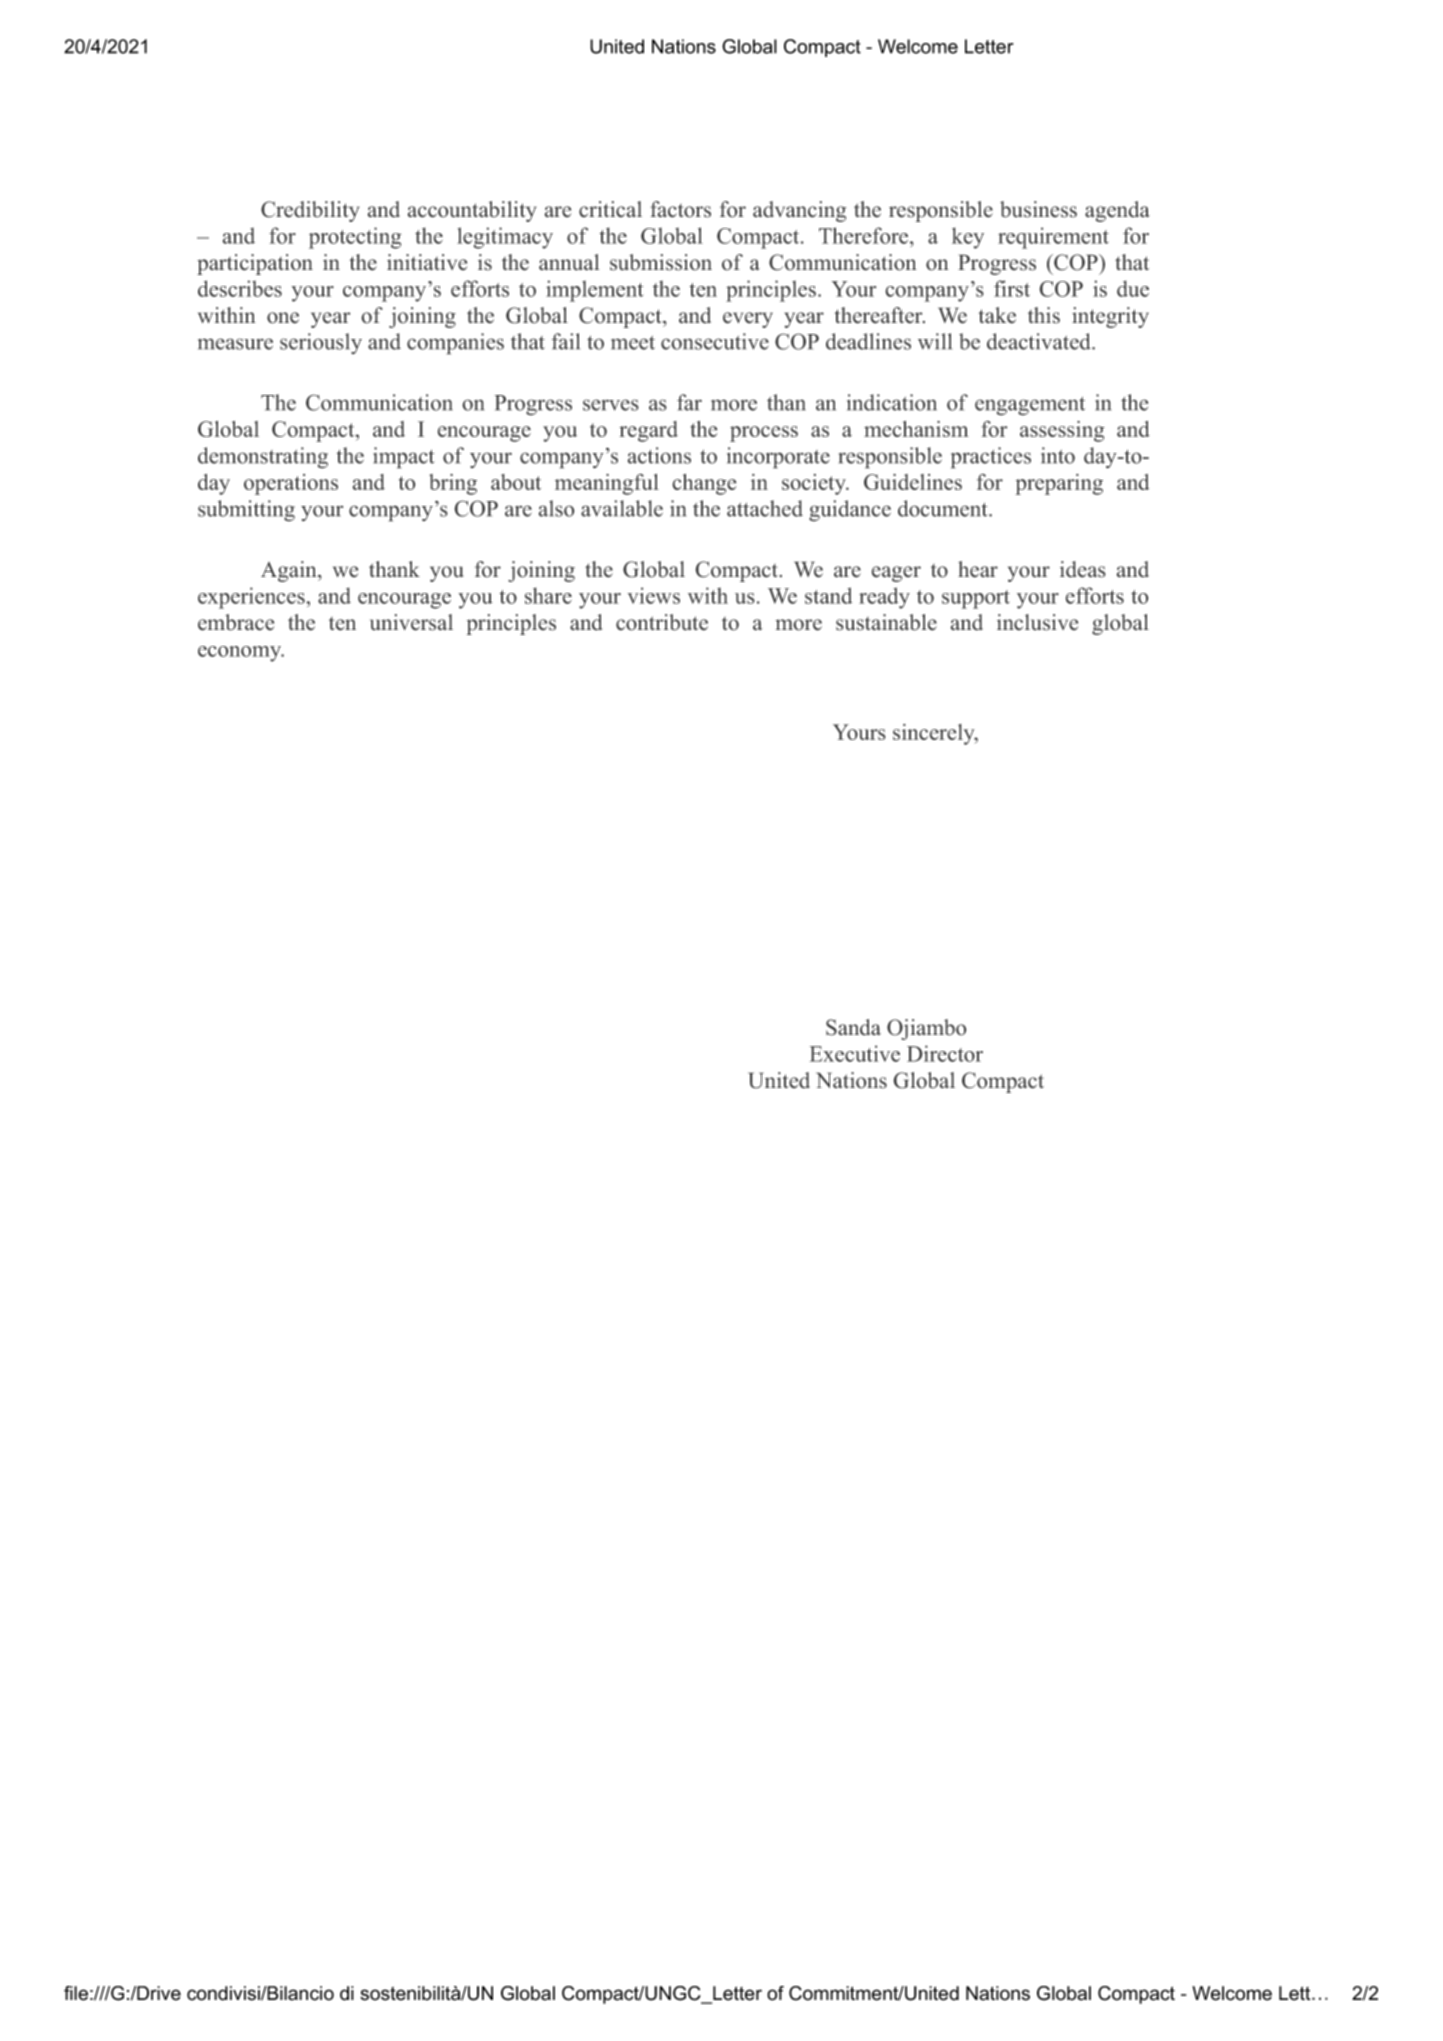 This image has width=1443, height=2041. What do you see at coordinates (680, 209) in the image?
I see `factors` at bounding box center [680, 209].
